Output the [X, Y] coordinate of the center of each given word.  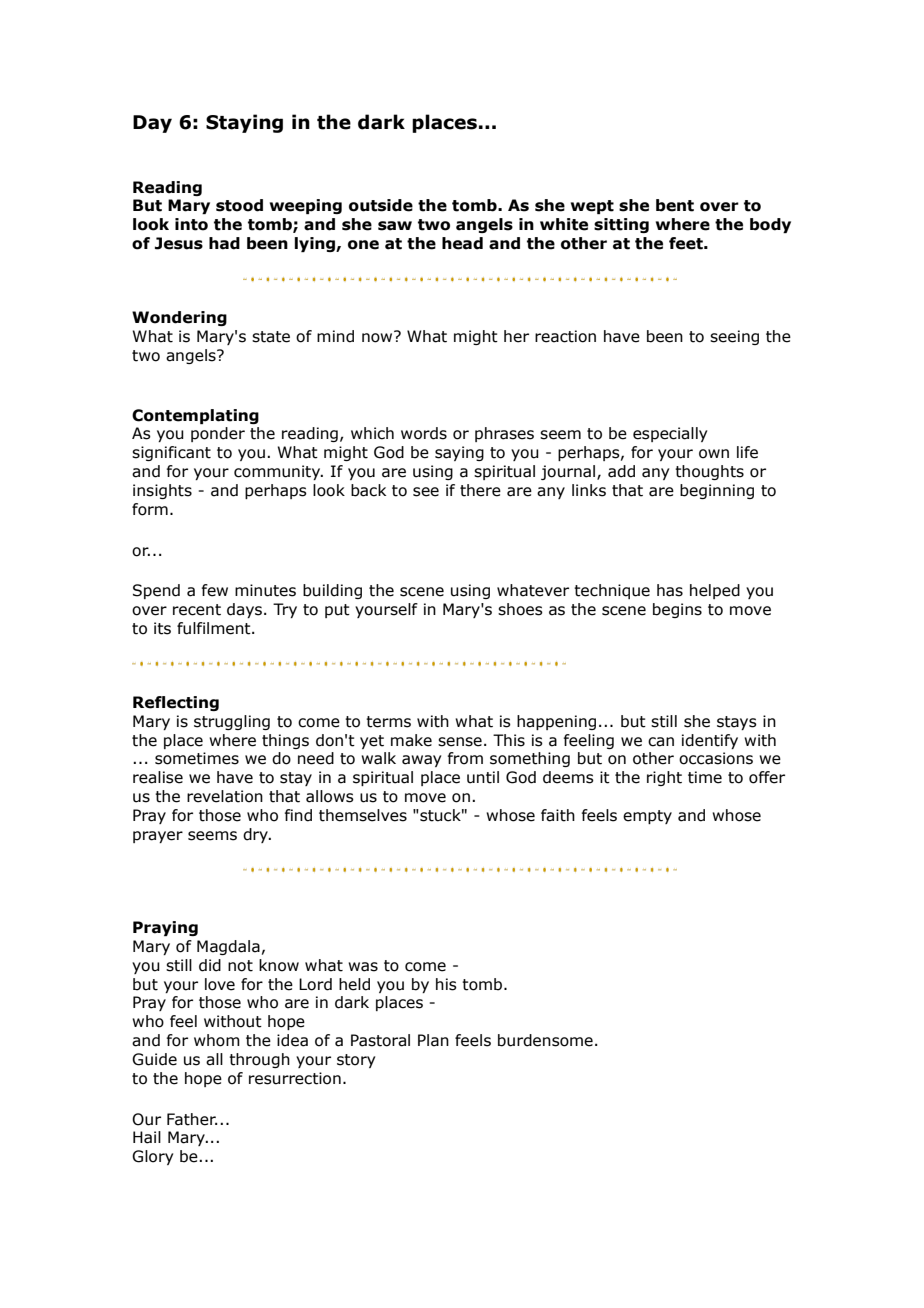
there [480, 490]
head [462, 243]
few [215, 590]
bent [675, 205]
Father [192, 1119]
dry [257, 835]
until [483, 777]
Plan [433, 1040]
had [224, 243]
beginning [717, 491]
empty [647, 817]
